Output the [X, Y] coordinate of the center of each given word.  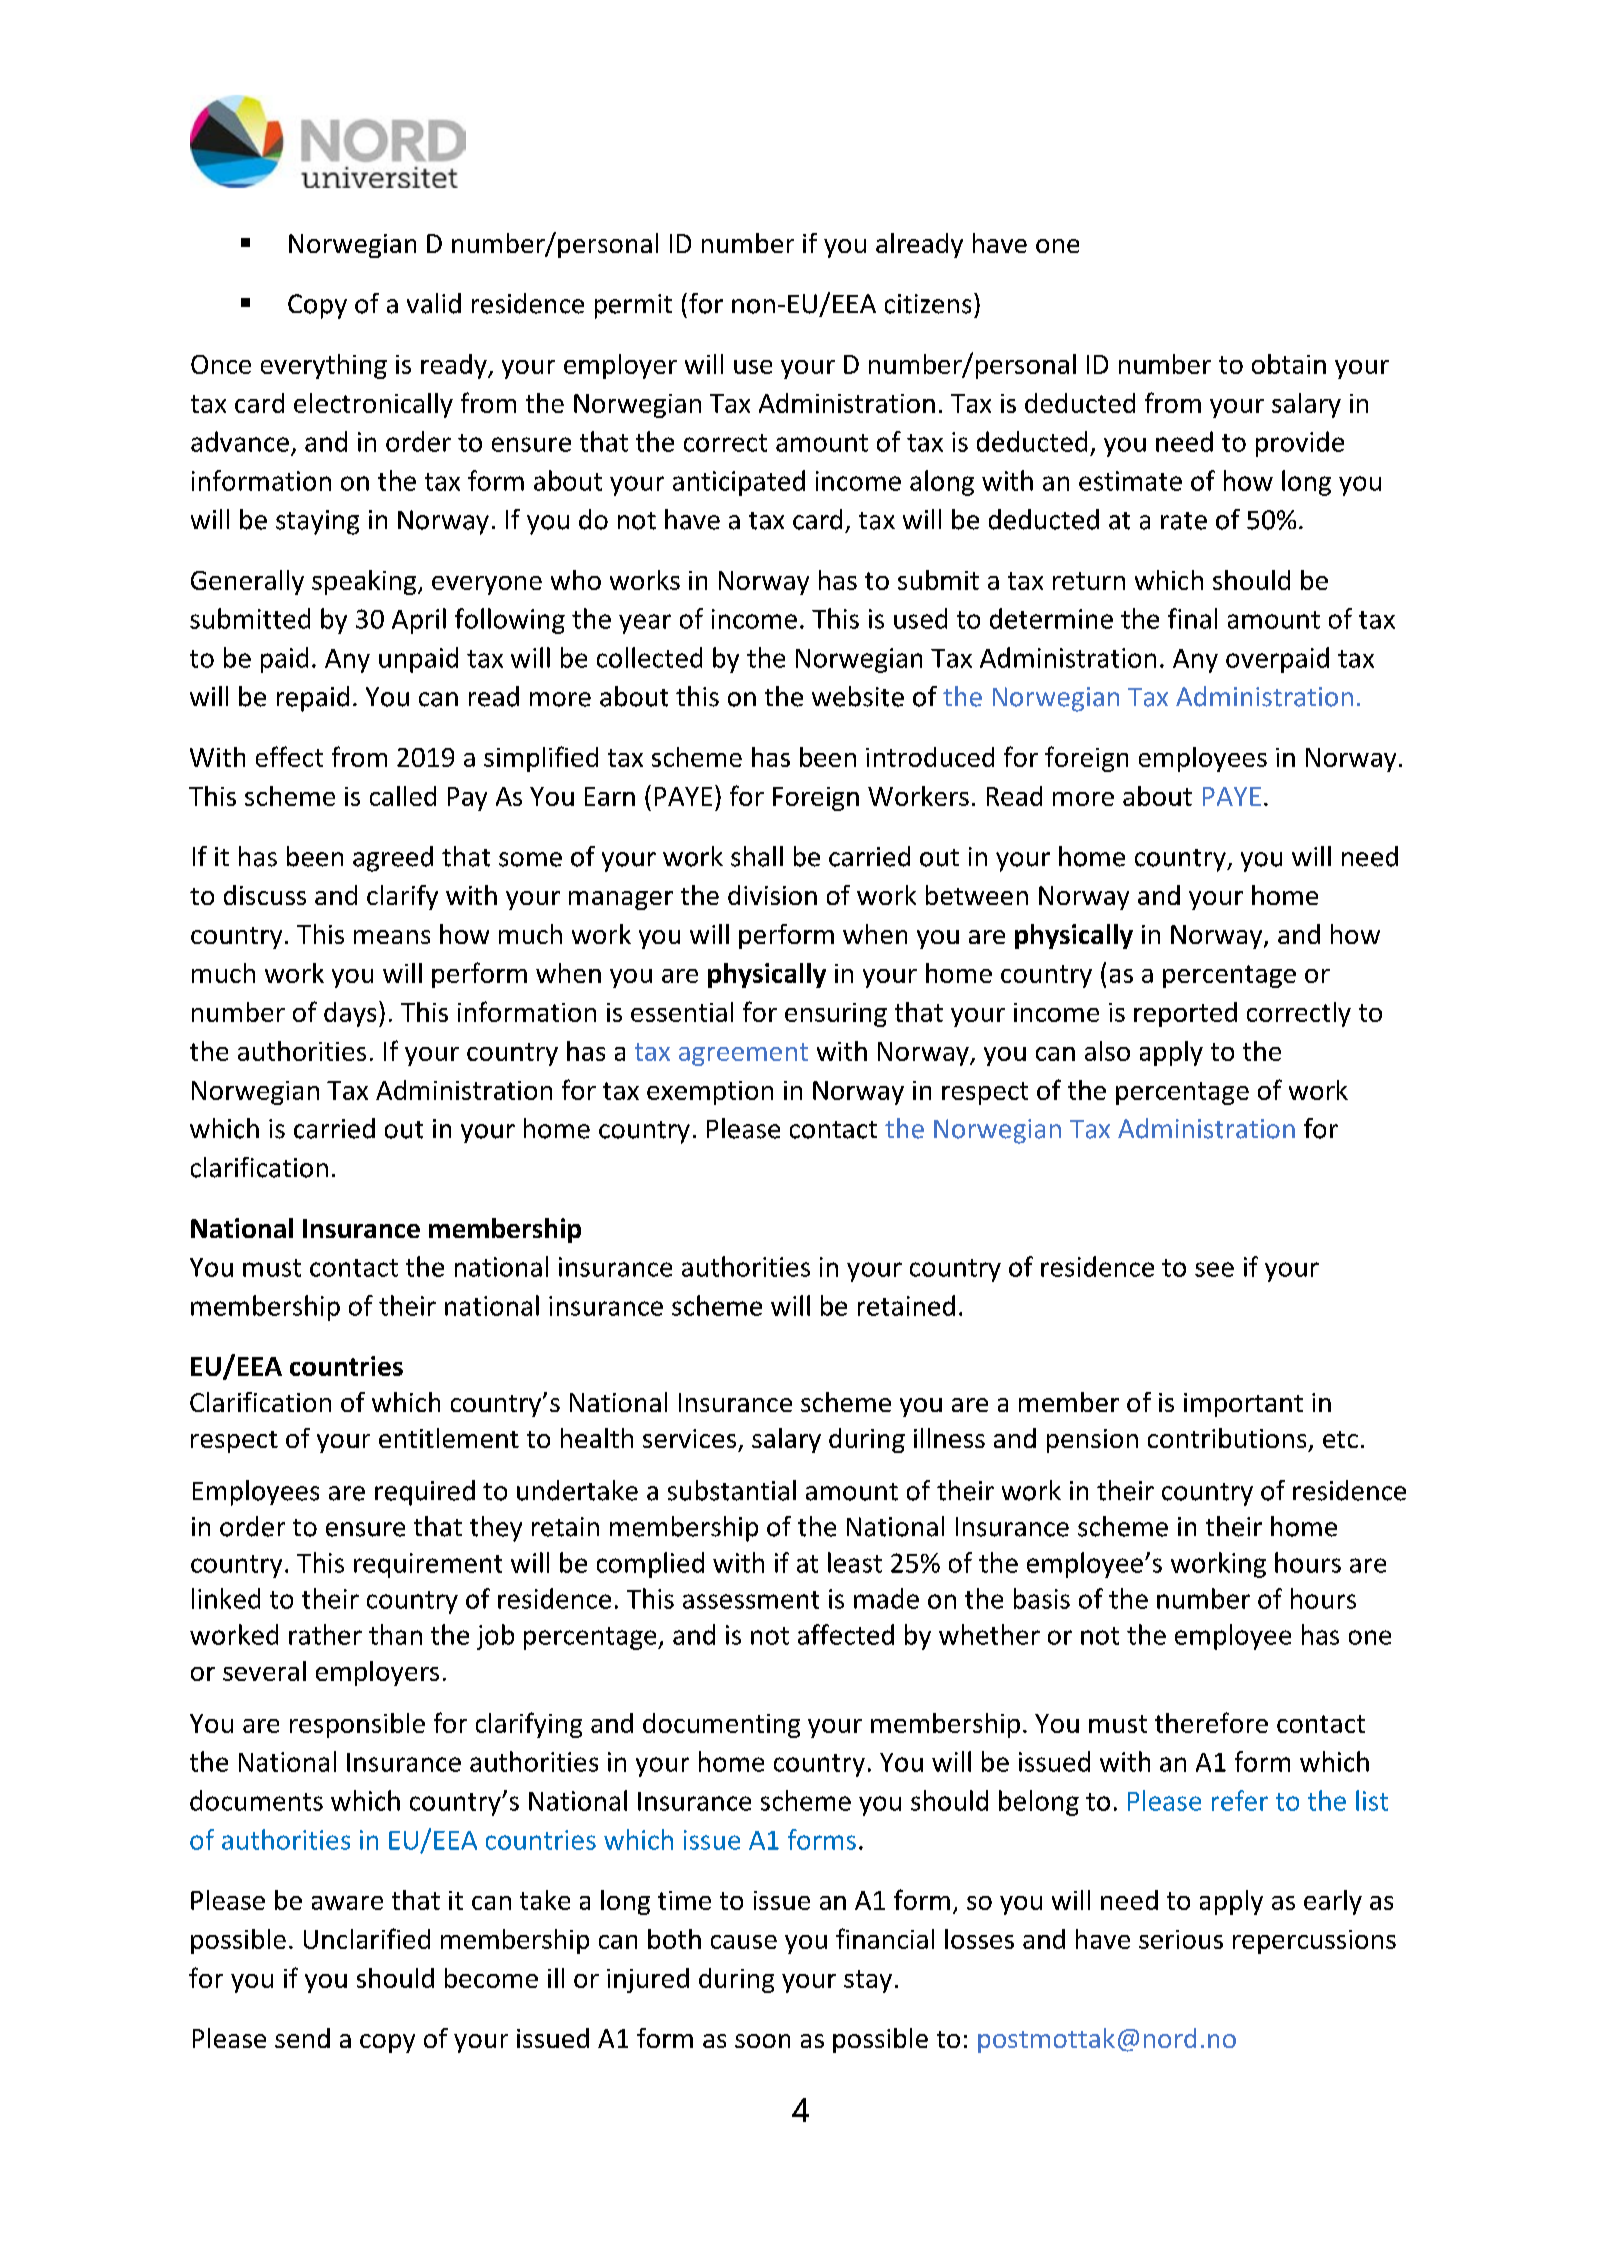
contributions [1227, 1438]
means [392, 937]
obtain [1289, 364]
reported [1185, 1014]
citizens [928, 304]
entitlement [449, 1438]
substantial [732, 1490]
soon [762, 2041]
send [302, 2038]
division [772, 895]
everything [324, 366]
